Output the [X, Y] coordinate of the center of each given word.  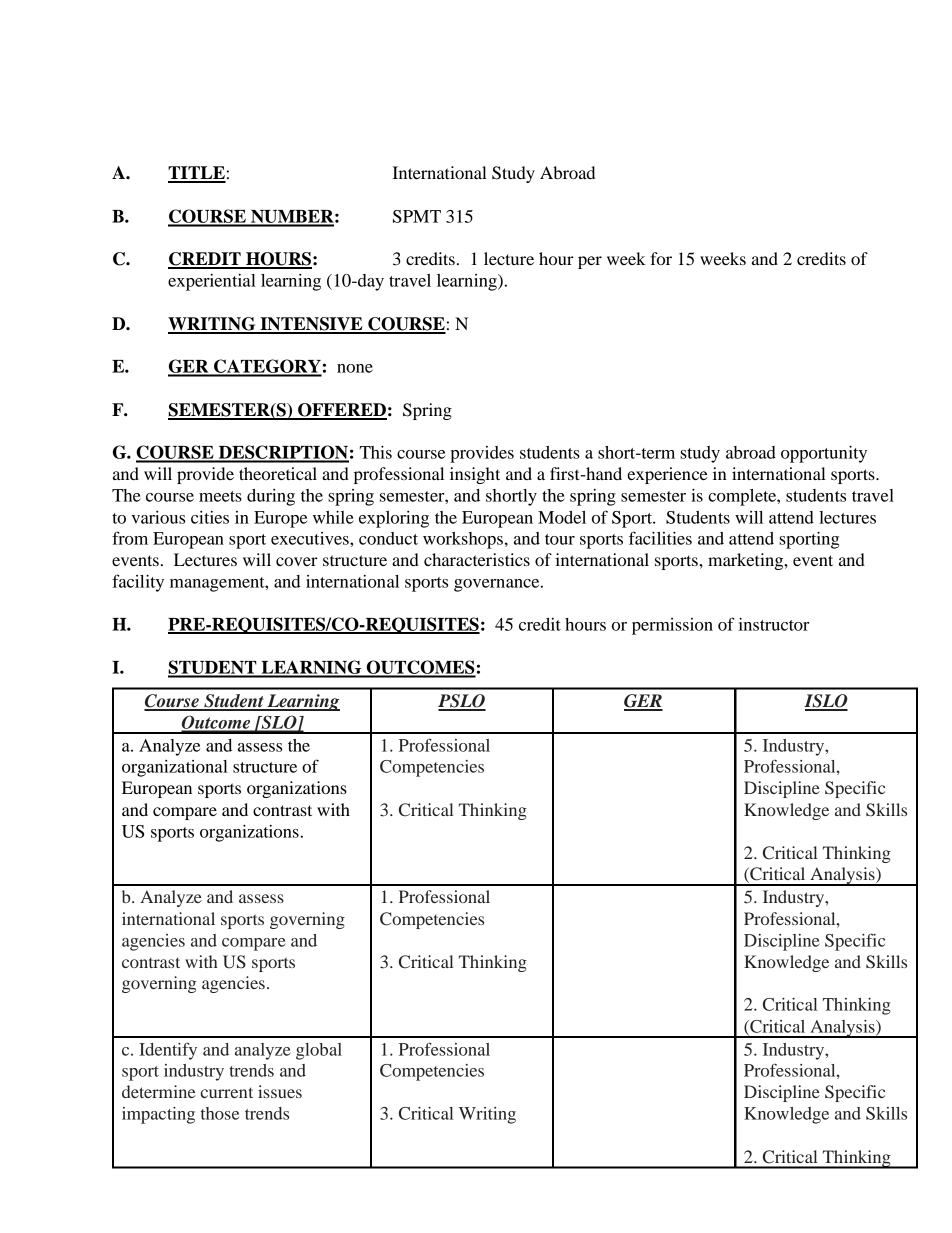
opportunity [824, 454]
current [227, 1092]
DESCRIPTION [282, 453]
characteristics [477, 559]
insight [475, 475]
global [319, 1051]
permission [672, 626]
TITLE [197, 174]
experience [667, 475]
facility [138, 583]
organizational [175, 768]
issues [280, 1091]
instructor [774, 624]
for [661, 258]
